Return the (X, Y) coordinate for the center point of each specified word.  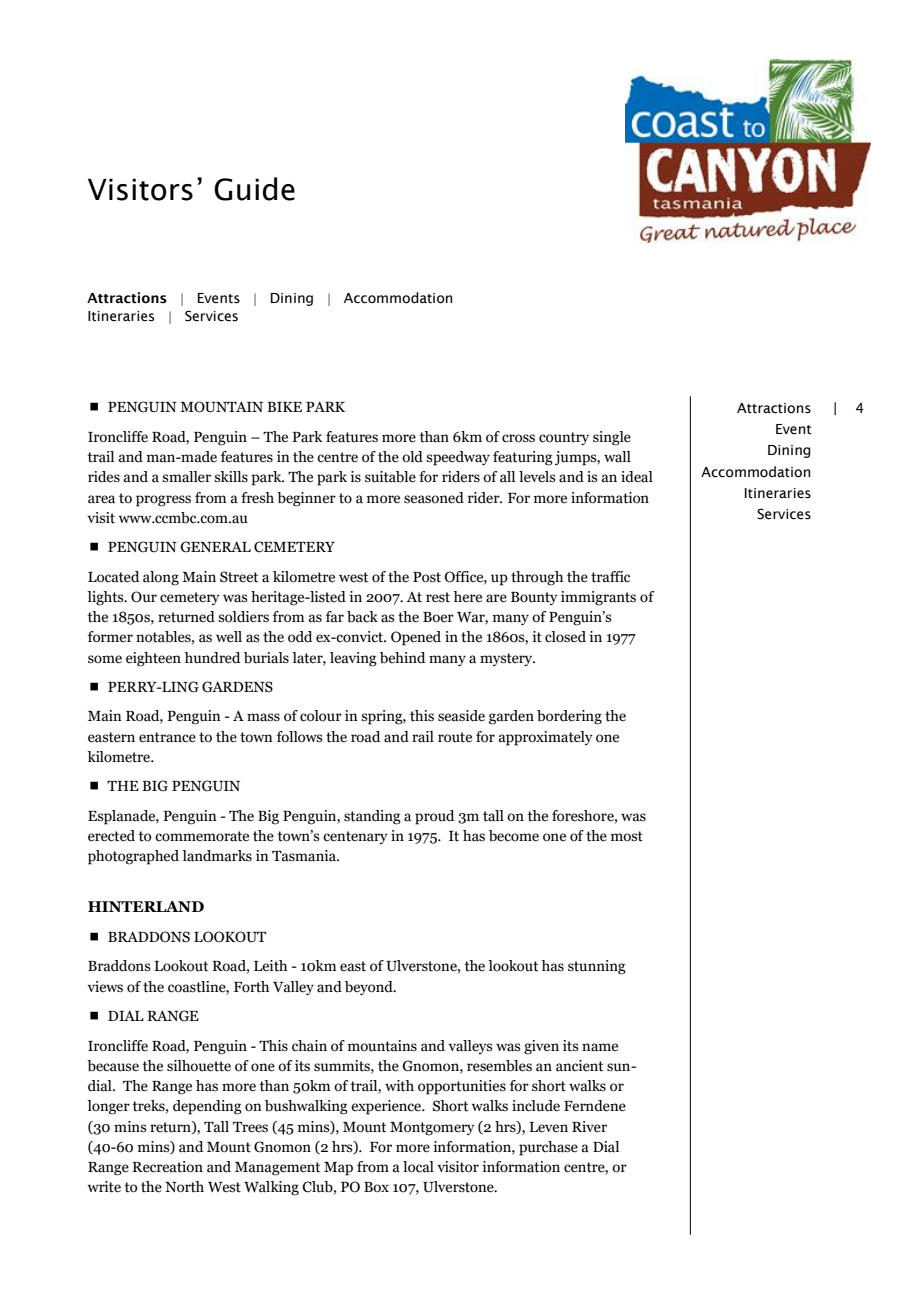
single (612, 438)
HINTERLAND (146, 906)
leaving (353, 659)
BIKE (284, 407)
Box (376, 1187)
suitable (390, 477)
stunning (597, 967)
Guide (254, 189)
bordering (569, 717)
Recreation (167, 1167)
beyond (370, 988)
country (564, 438)
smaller (186, 477)
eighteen (153, 659)
